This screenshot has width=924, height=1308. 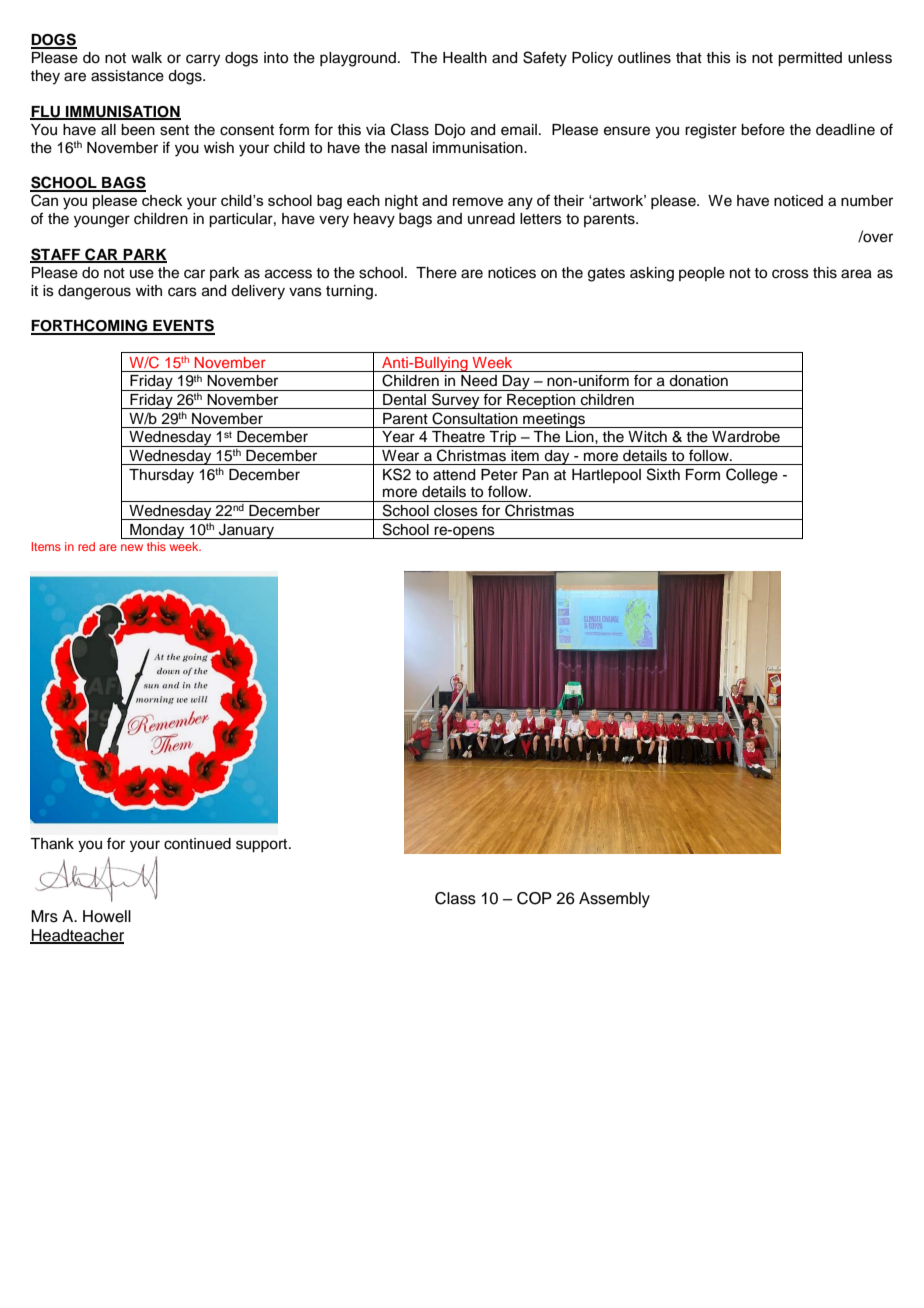 I want to click on Trip, so click(x=503, y=439).
